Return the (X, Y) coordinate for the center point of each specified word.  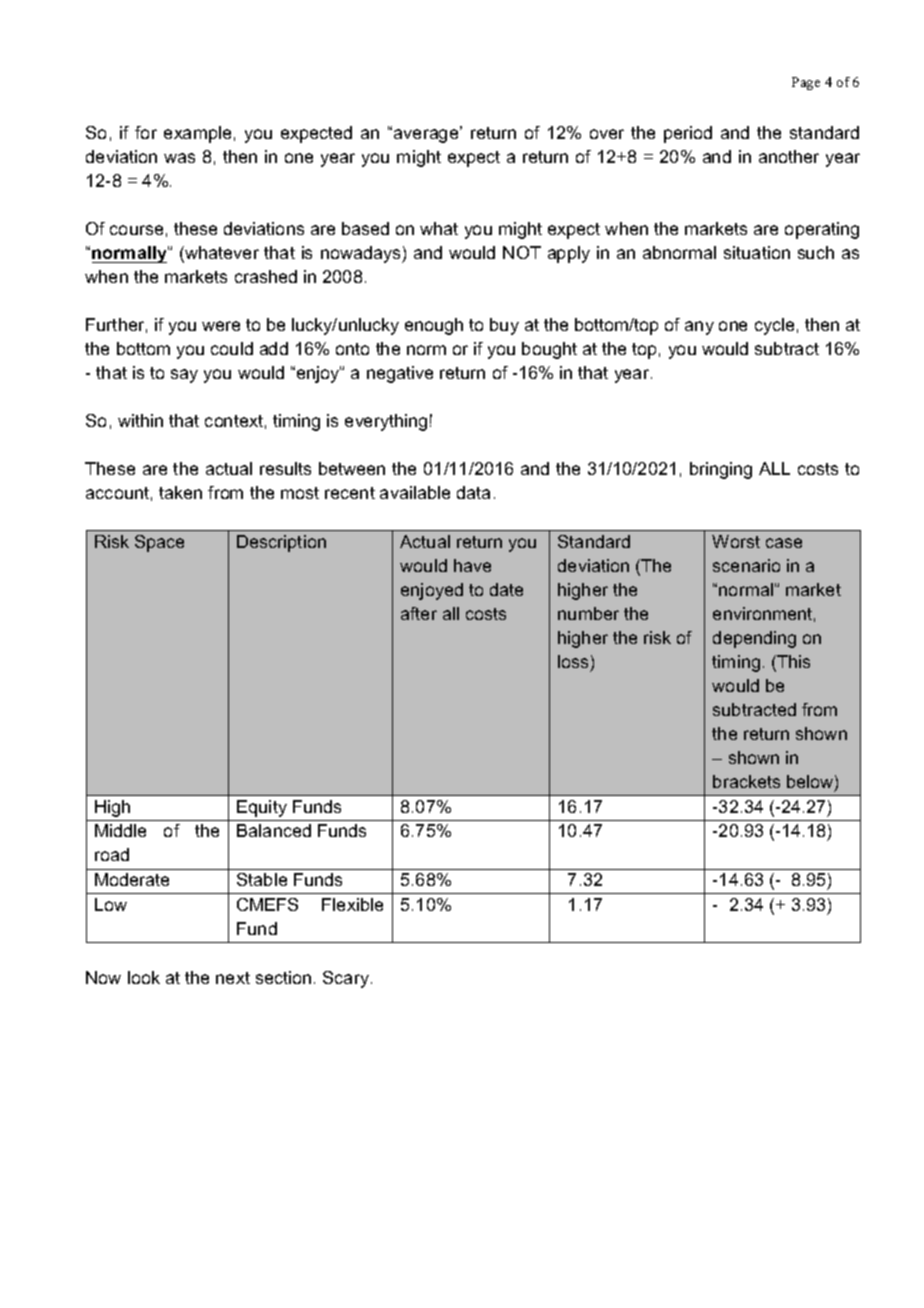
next (233, 978)
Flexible (352, 904)
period (688, 134)
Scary (347, 979)
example (197, 134)
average (427, 135)
